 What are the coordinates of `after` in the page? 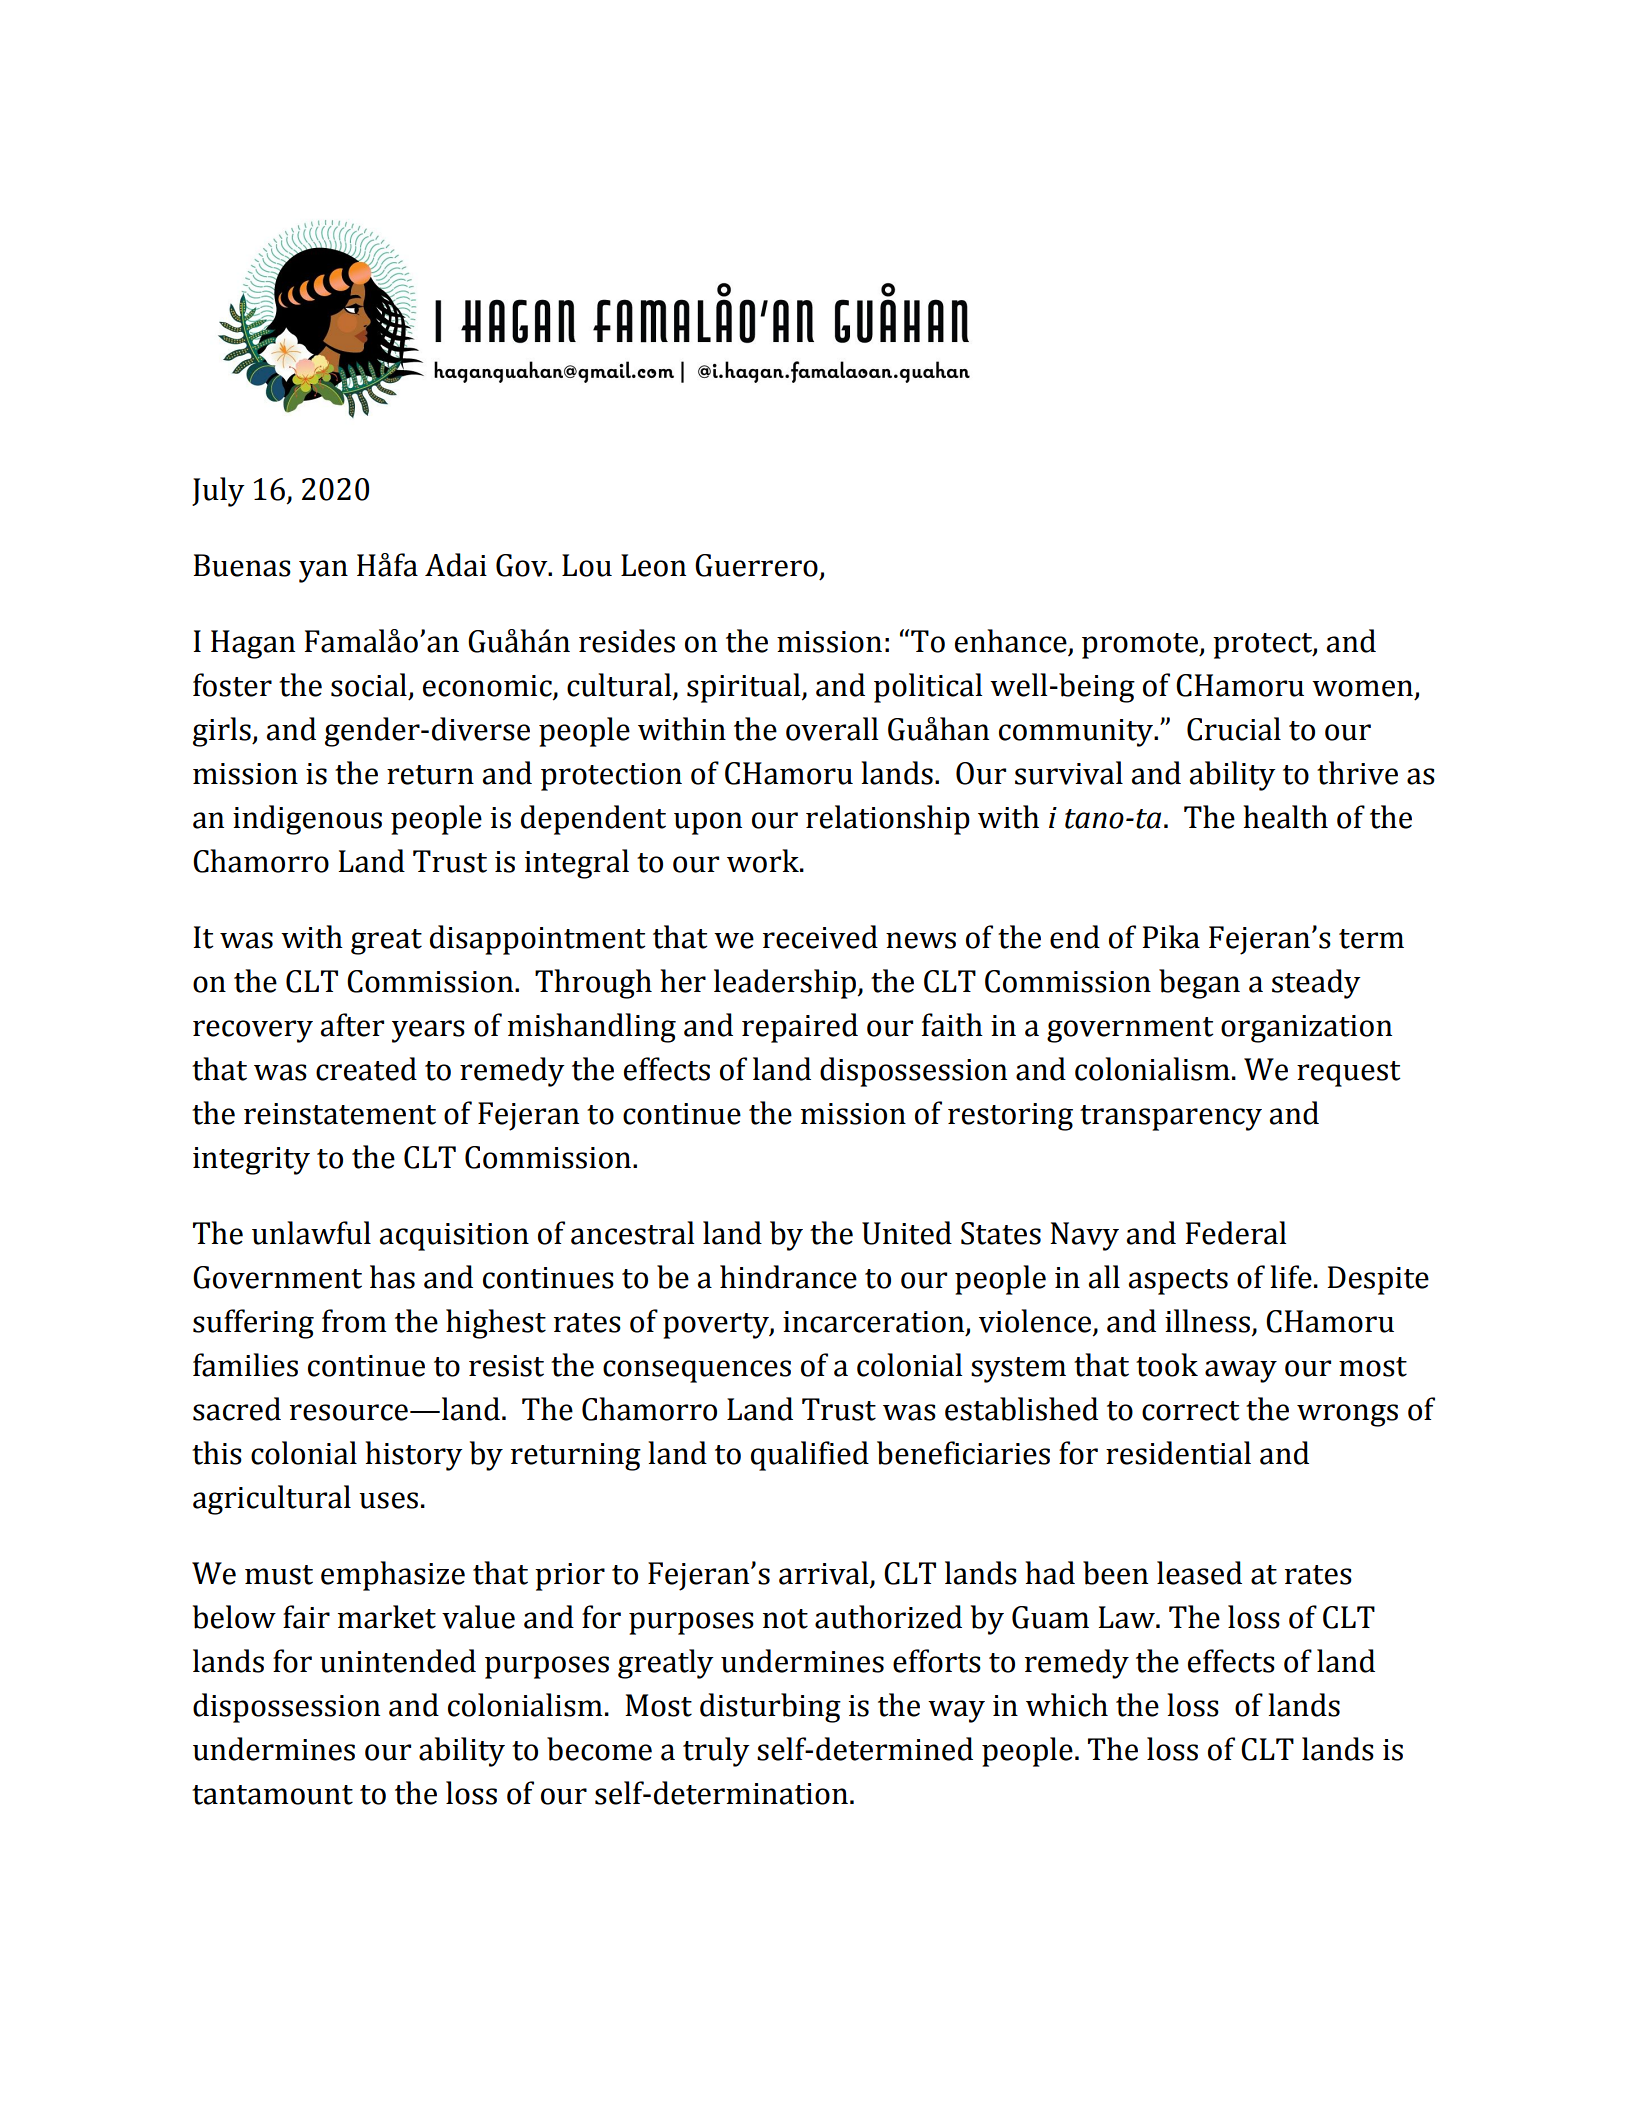 It's located at (352, 1025).
